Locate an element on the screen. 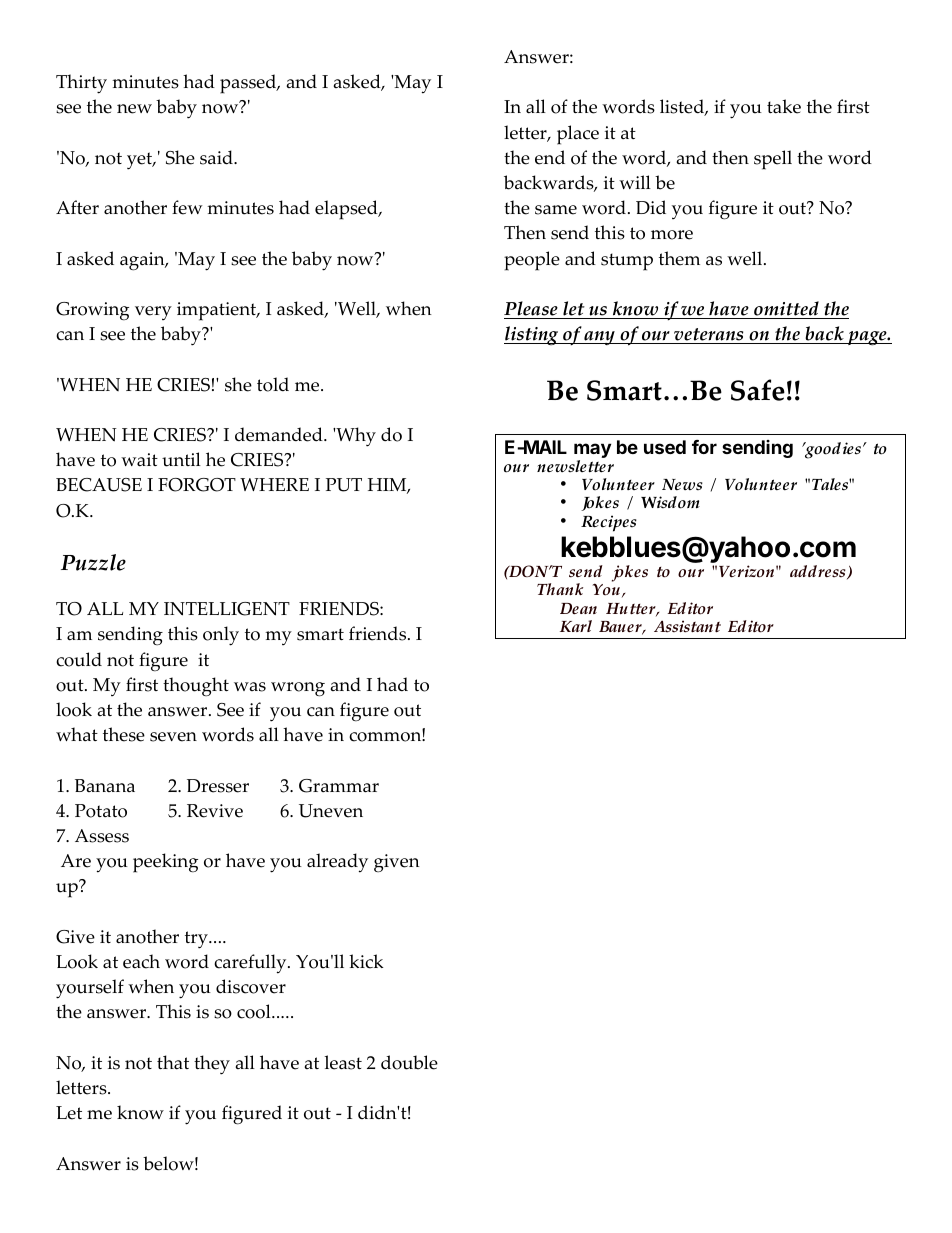 Image resolution: width=952 pixels, height=1233 pixels. Safe is located at coordinates (758, 390).
